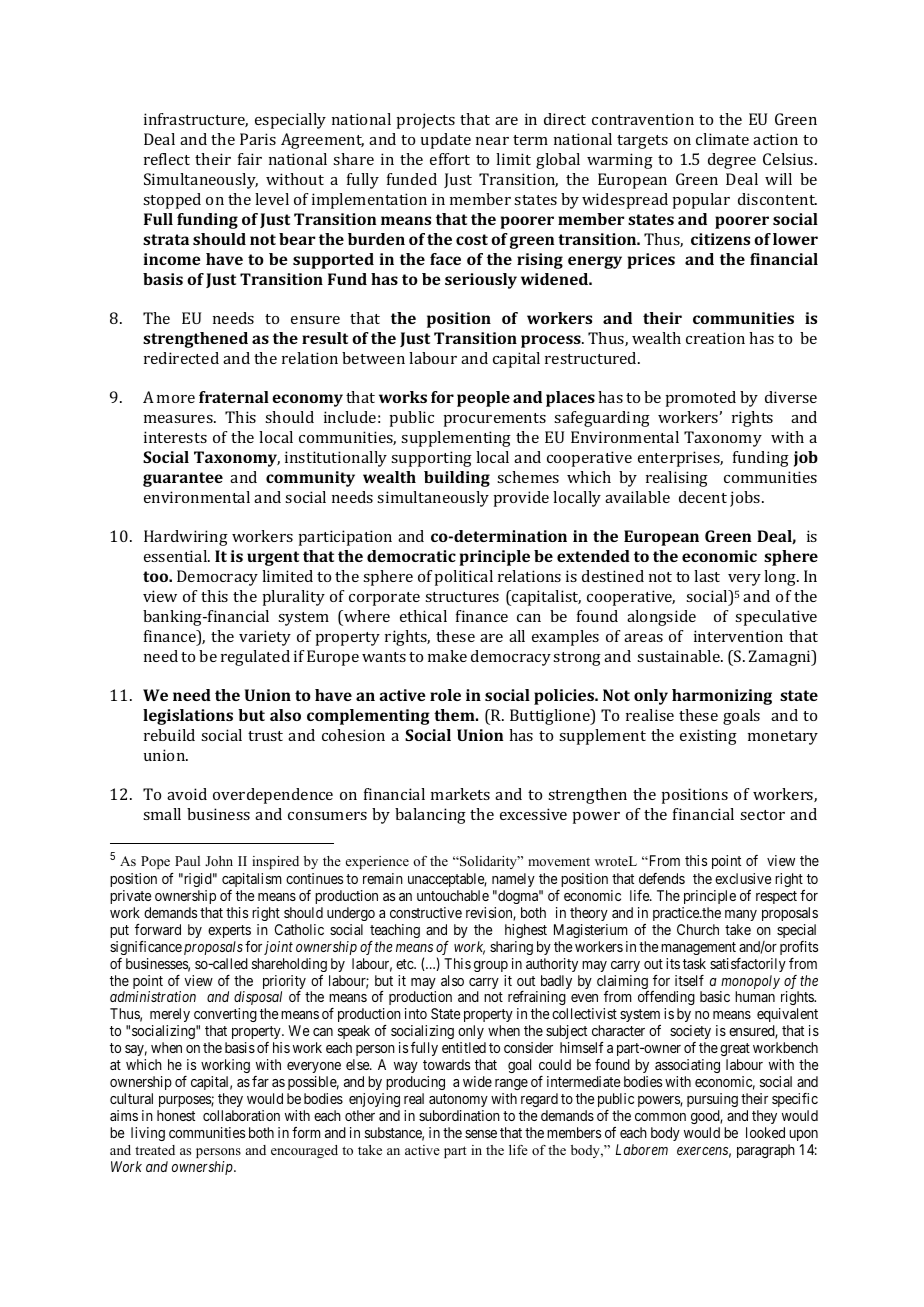  What do you see at coordinates (732, 161) in the document?
I see `degree` at bounding box center [732, 161].
